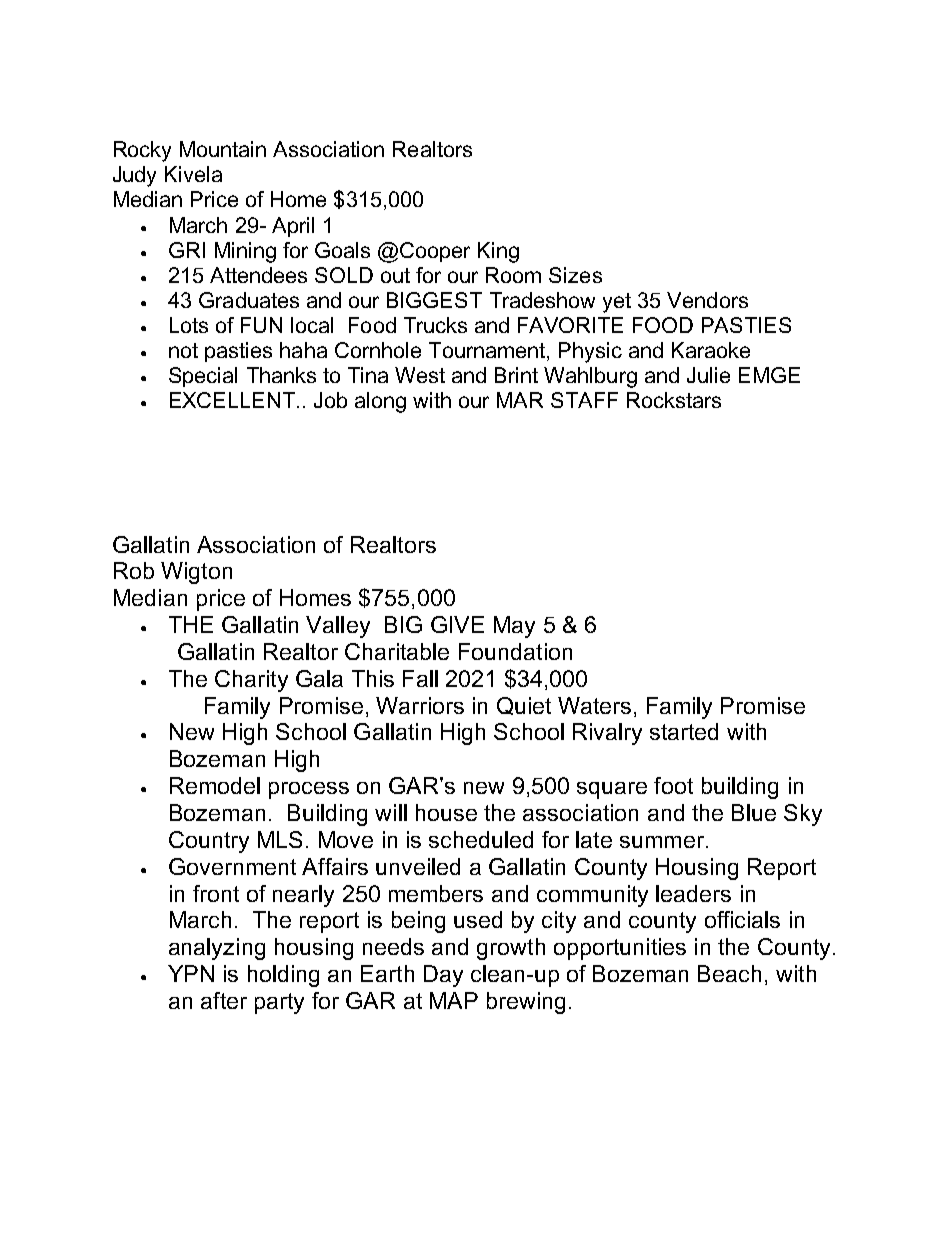  Describe the element at coordinates (457, 624) in the screenshot. I see `GIVE` at that location.
